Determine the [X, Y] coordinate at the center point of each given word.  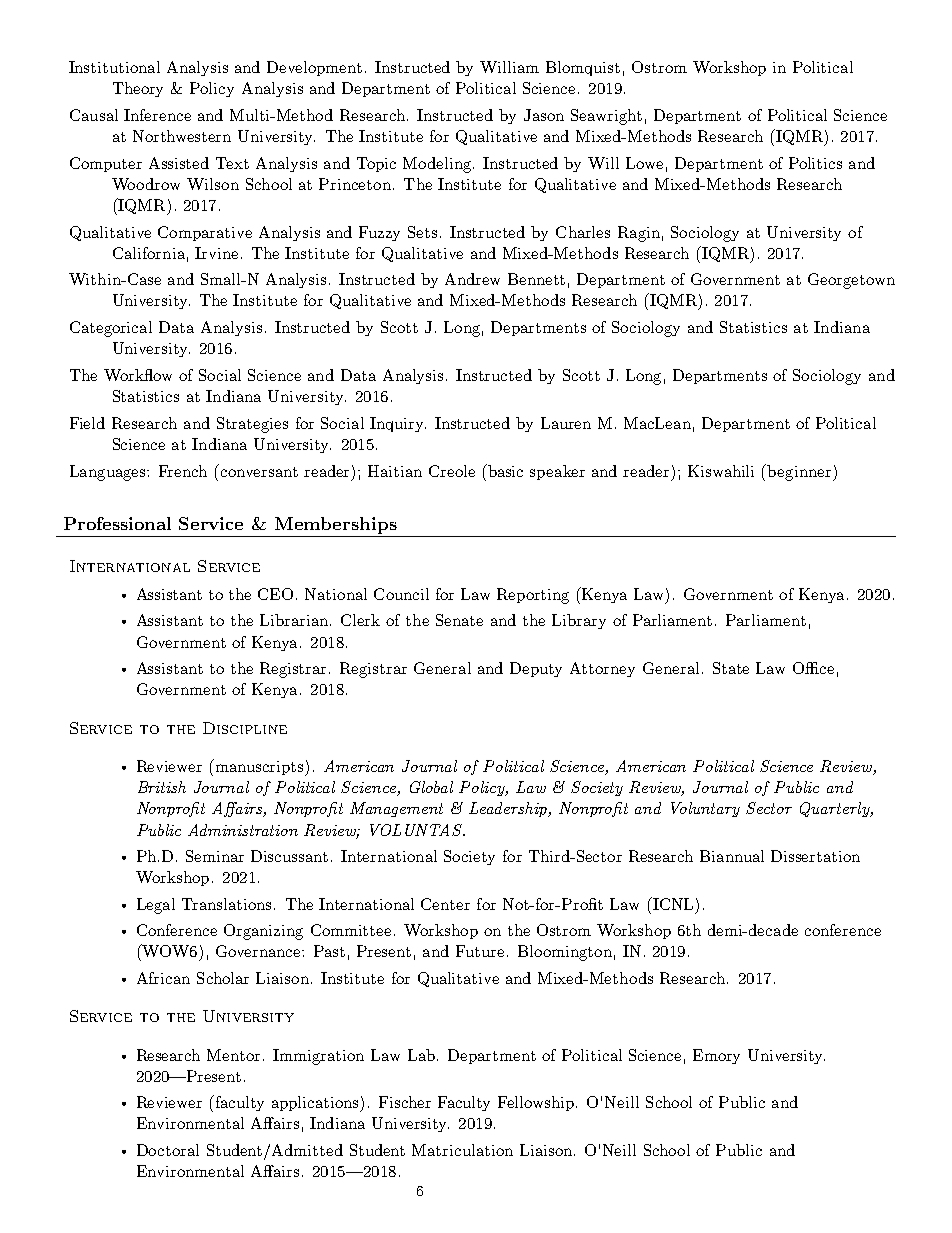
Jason [544, 115]
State [731, 668]
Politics [815, 163]
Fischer [405, 1102]
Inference [157, 115]
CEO [275, 594]
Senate [459, 620]
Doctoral [168, 1150]
